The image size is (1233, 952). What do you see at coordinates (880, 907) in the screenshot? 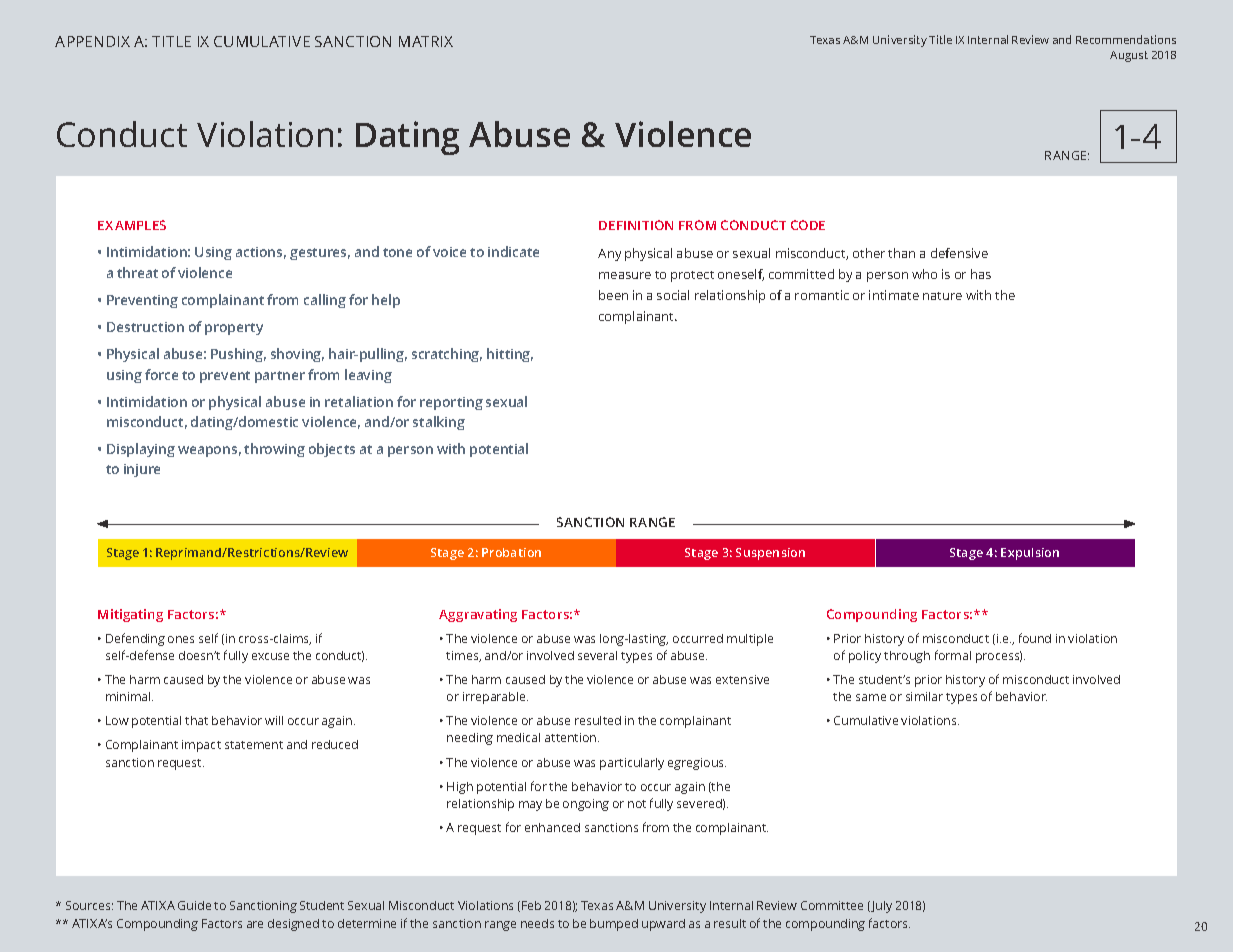
I see `July` at bounding box center [880, 907].
